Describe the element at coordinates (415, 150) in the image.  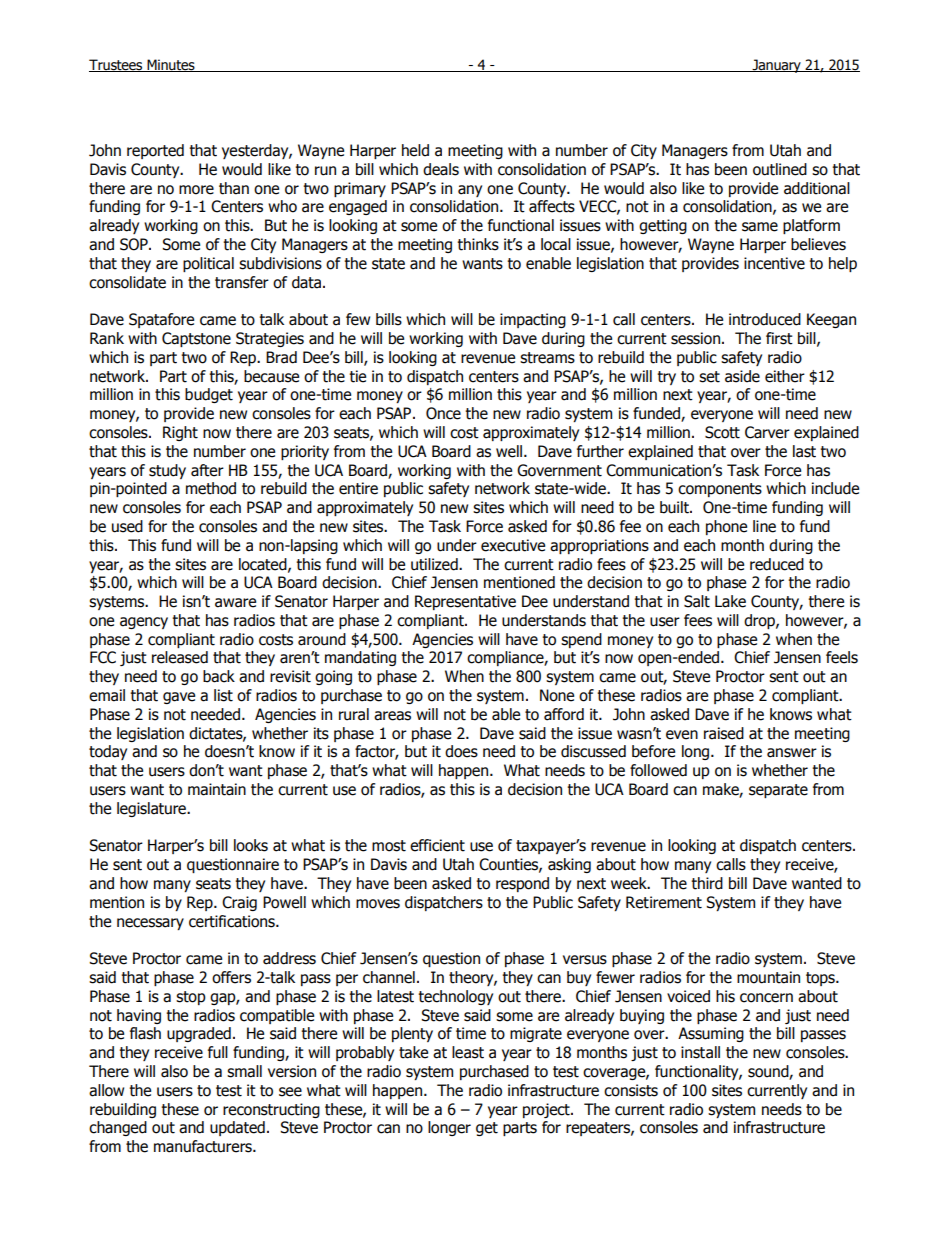
I see `held` at that location.
